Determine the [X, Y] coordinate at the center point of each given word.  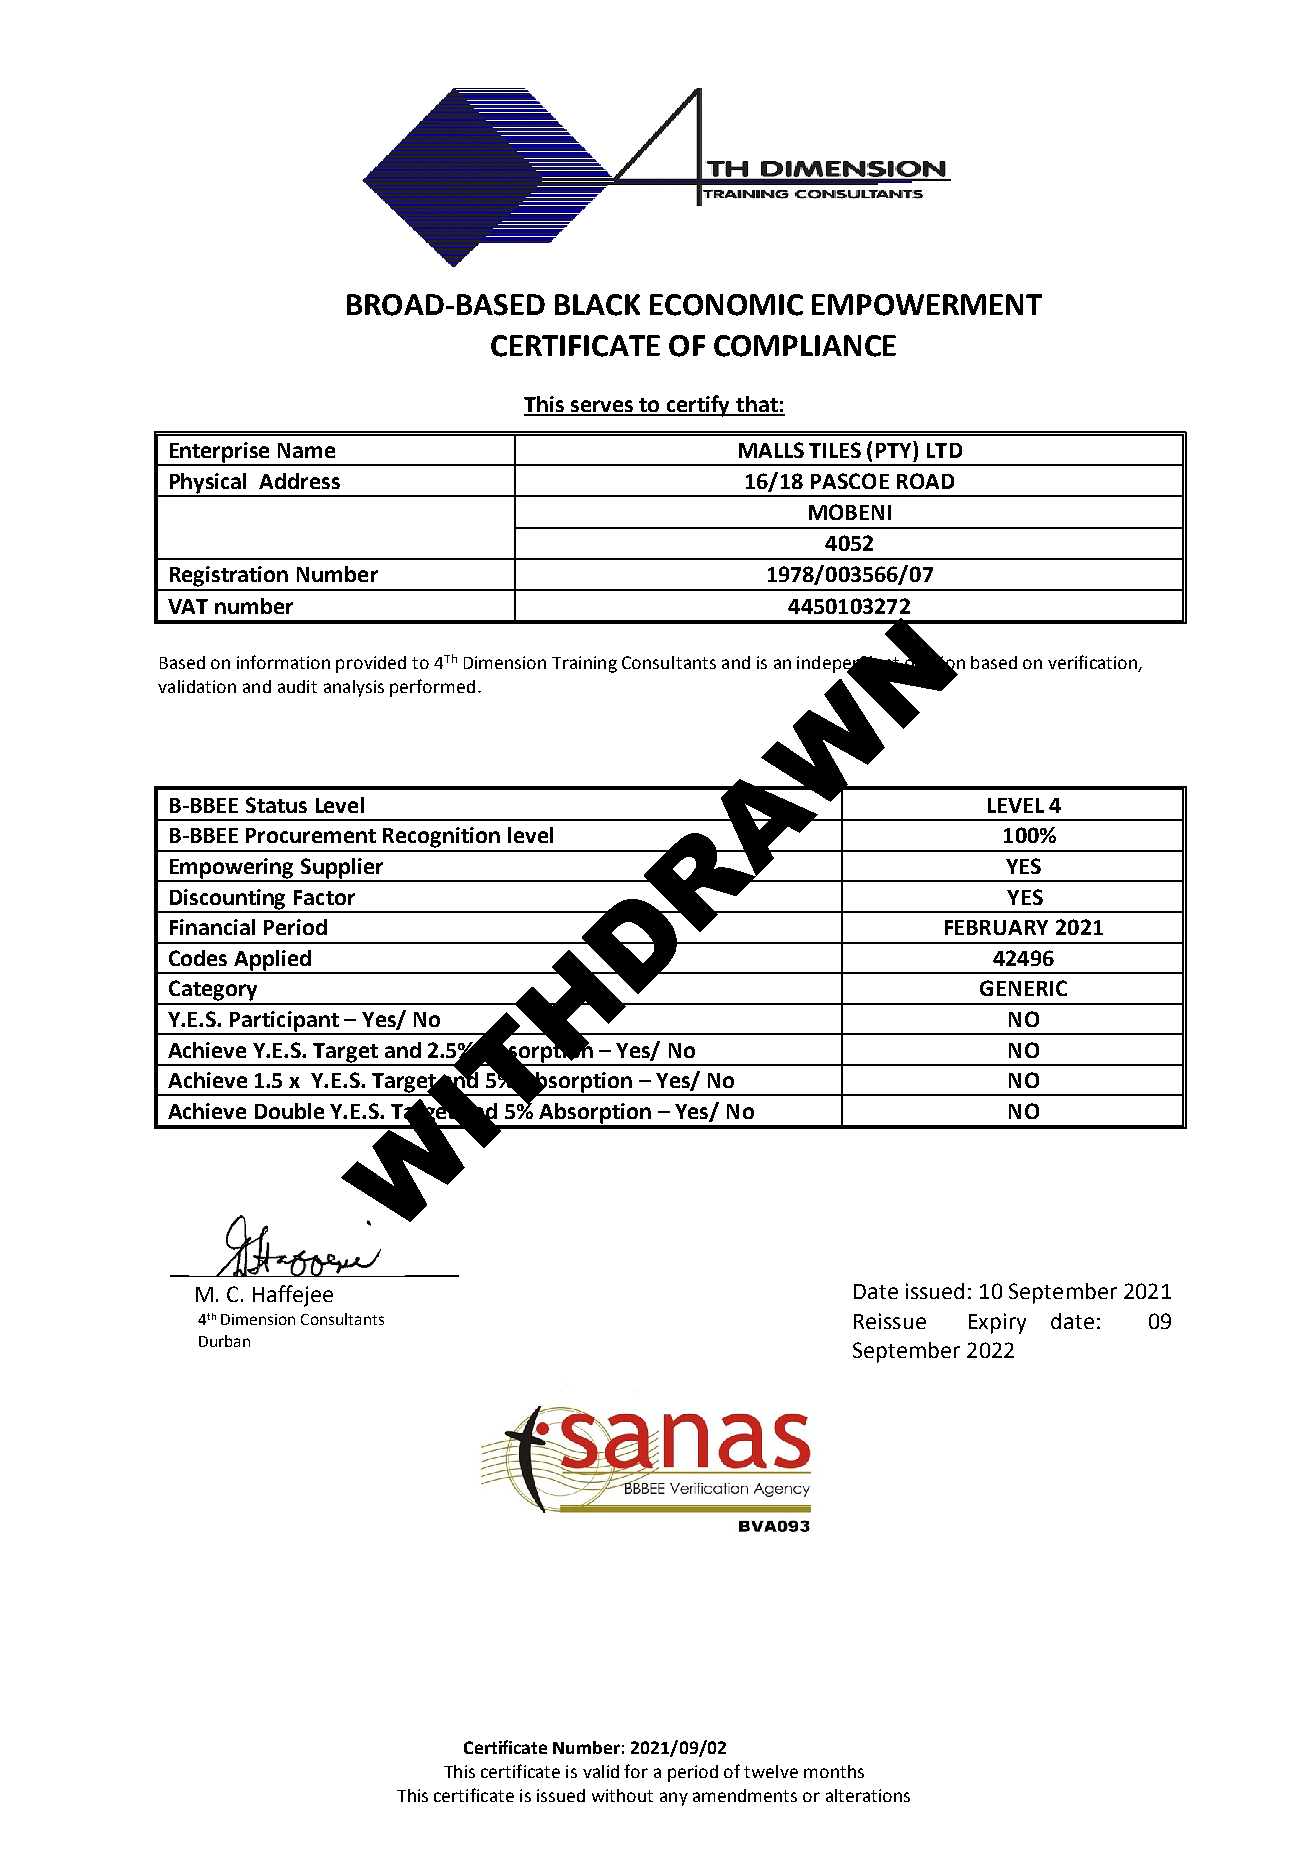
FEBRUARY [996, 927]
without [622, 1795]
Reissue [890, 1321]
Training [584, 664]
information [283, 662]
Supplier [342, 869]
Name [306, 450]
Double [289, 1111]
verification [1094, 663]
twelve [771, 1771]
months [834, 1771]
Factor [324, 897]
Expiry [997, 1323]
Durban [224, 1341]
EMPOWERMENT [927, 305]
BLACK [597, 305]
